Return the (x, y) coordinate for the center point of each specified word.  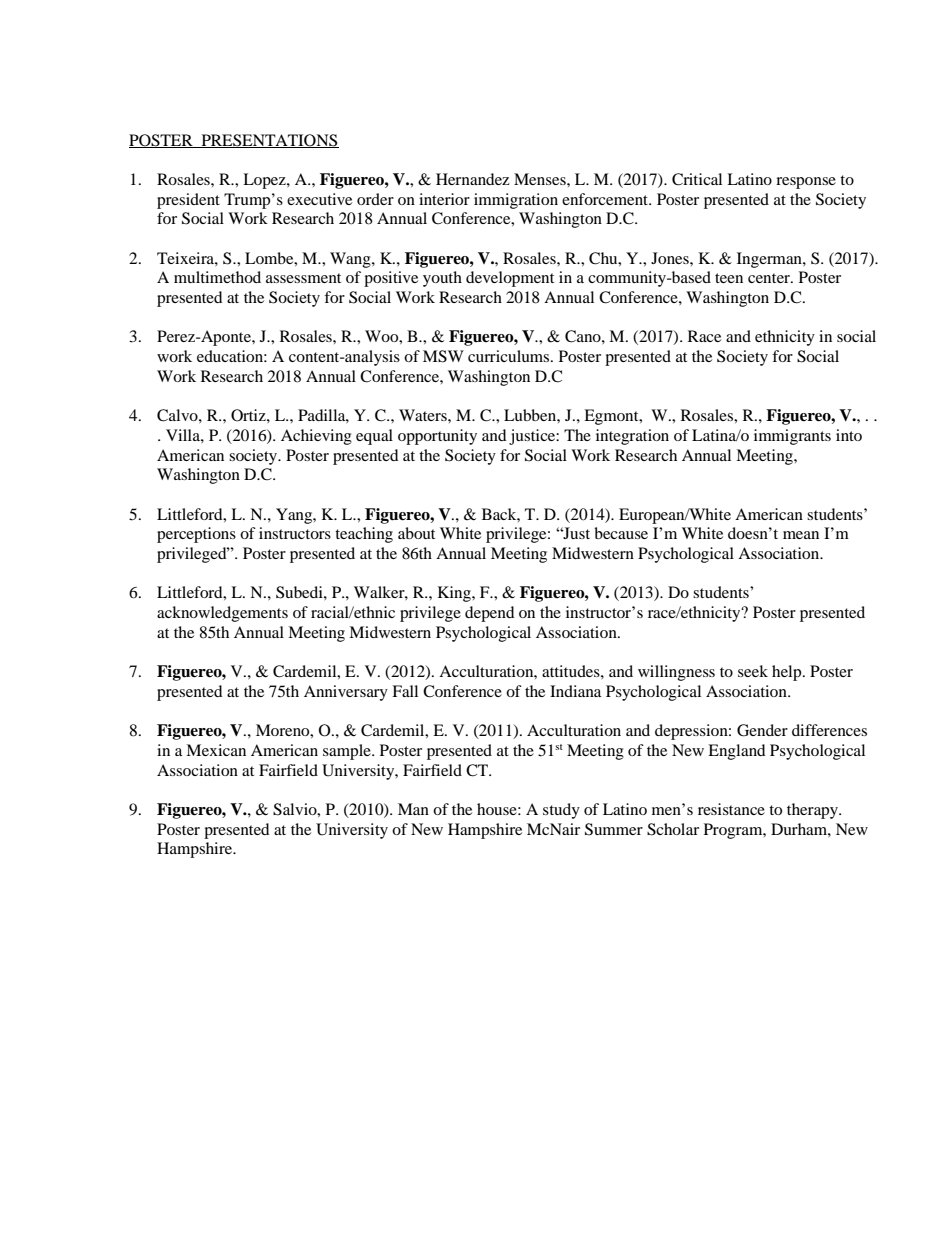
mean (801, 535)
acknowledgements (222, 614)
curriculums (510, 356)
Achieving (316, 437)
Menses (541, 179)
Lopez (265, 181)
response (806, 183)
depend (490, 614)
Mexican (216, 750)
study (561, 811)
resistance (731, 809)
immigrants (792, 437)
